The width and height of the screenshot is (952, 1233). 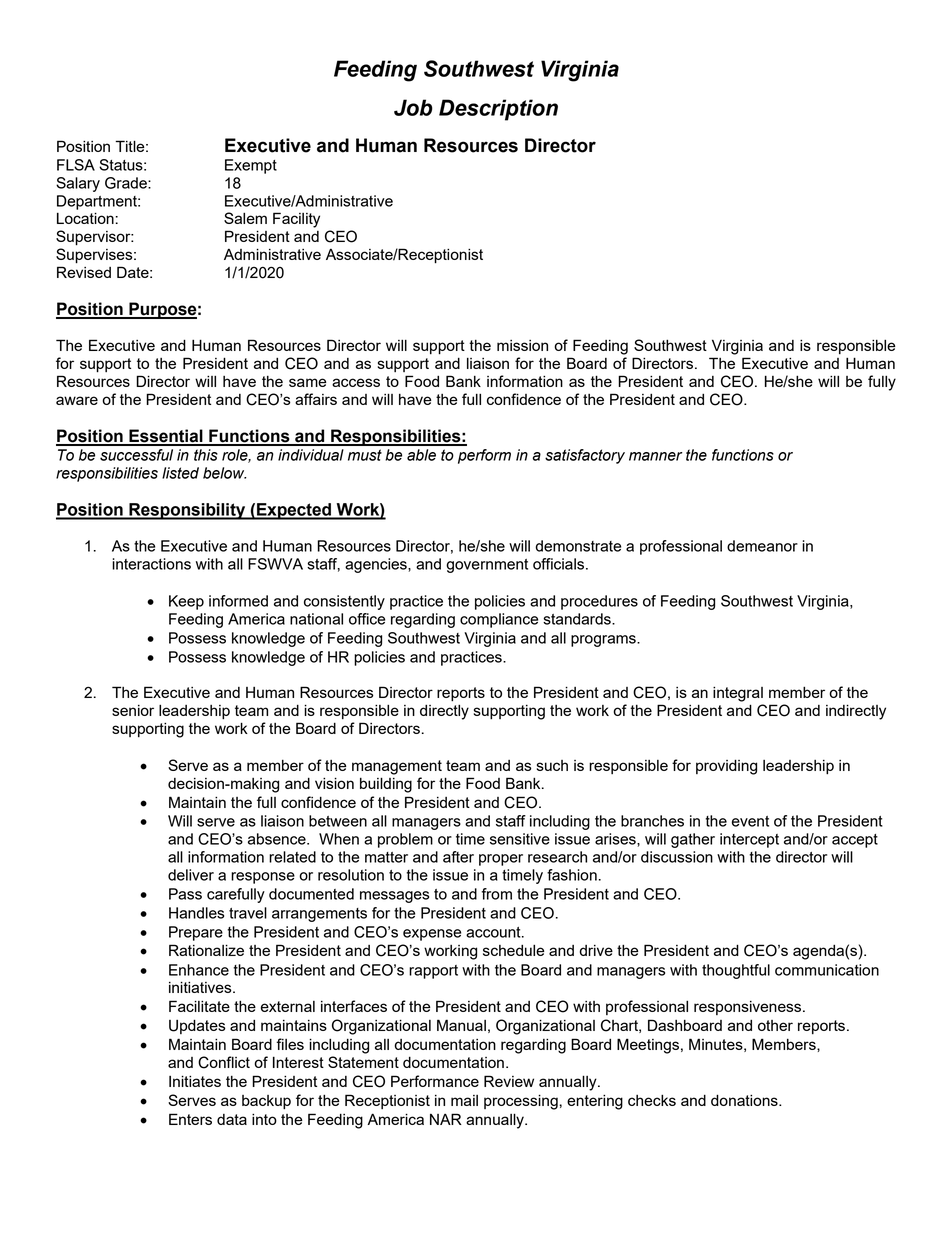 What do you see at coordinates (458, 857) in the screenshot?
I see `after` at bounding box center [458, 857].
